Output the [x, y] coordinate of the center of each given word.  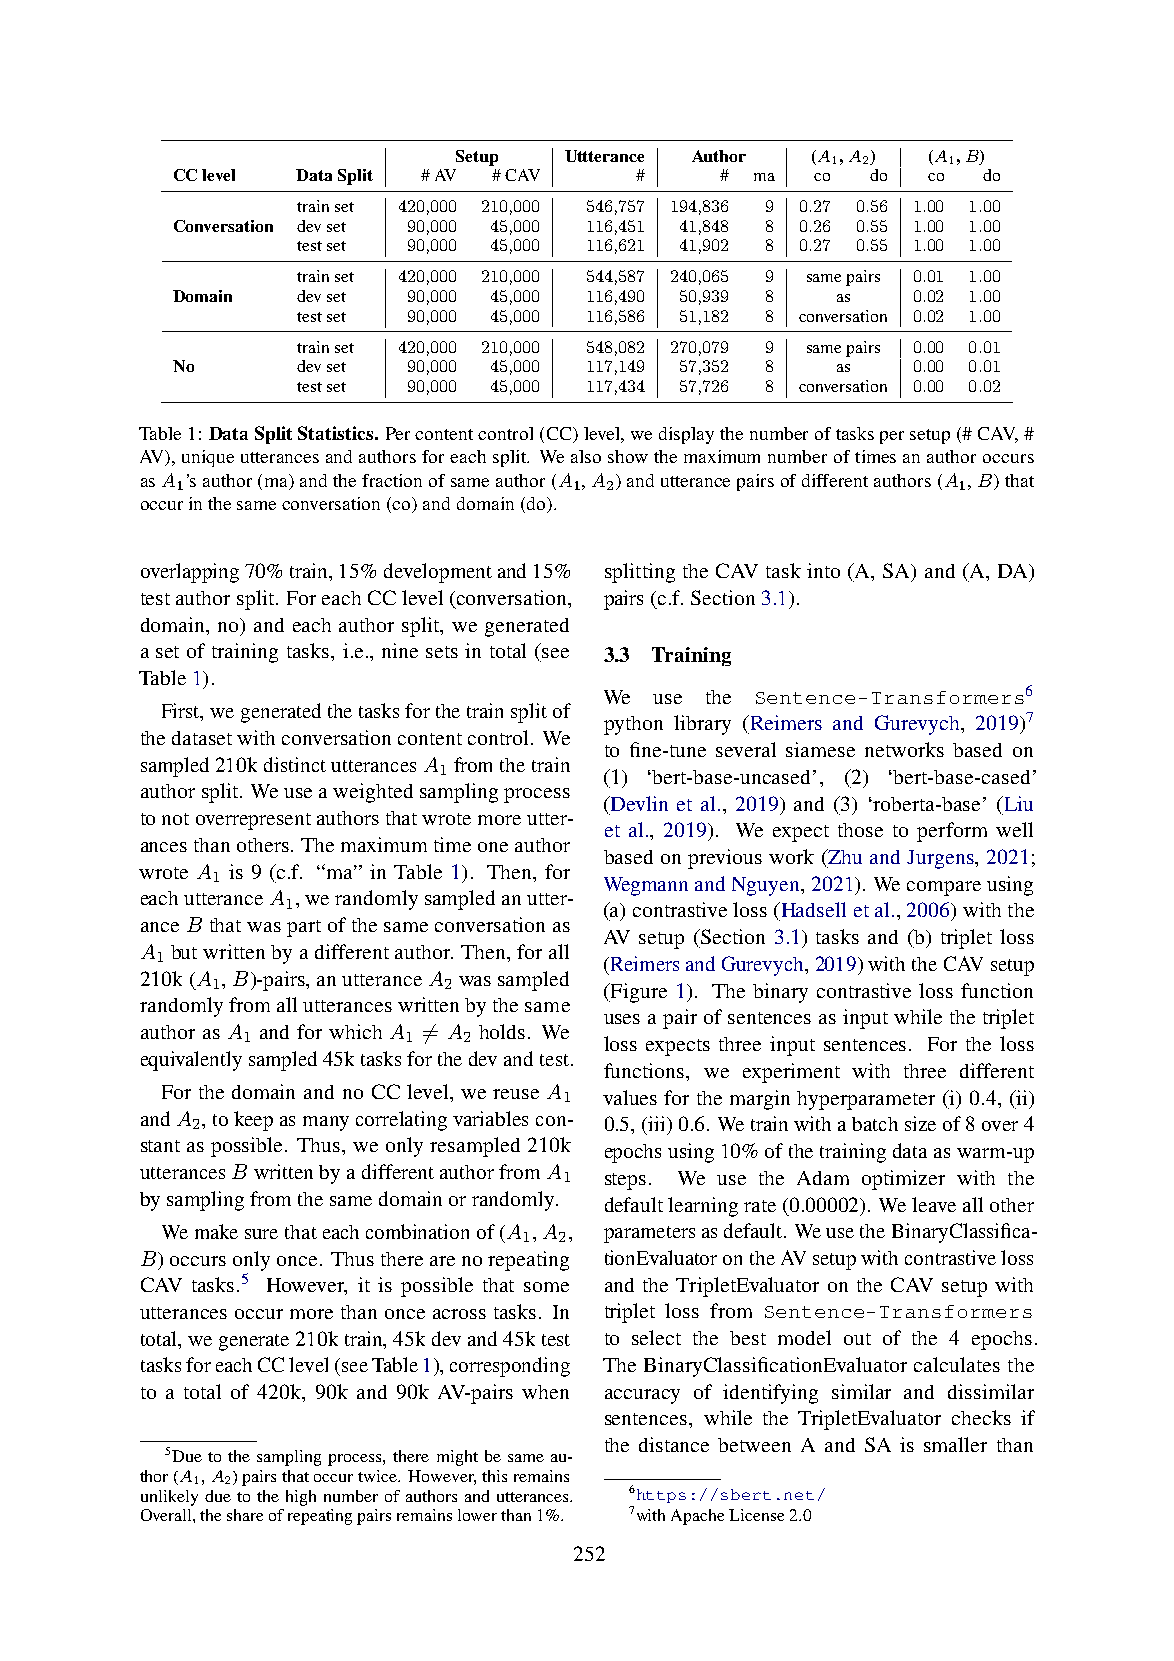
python [633, 725]
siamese [820, 749]
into [823, 570]
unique [208, 458]
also [586, 456]
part [304, 928]
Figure [637, 993]
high [301, 1498]
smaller [955, 1444]
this [494, 1476]
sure [261, 1234]
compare [944, 888]
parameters [649, 1234]
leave [934, 1204]
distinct [295, 764]
